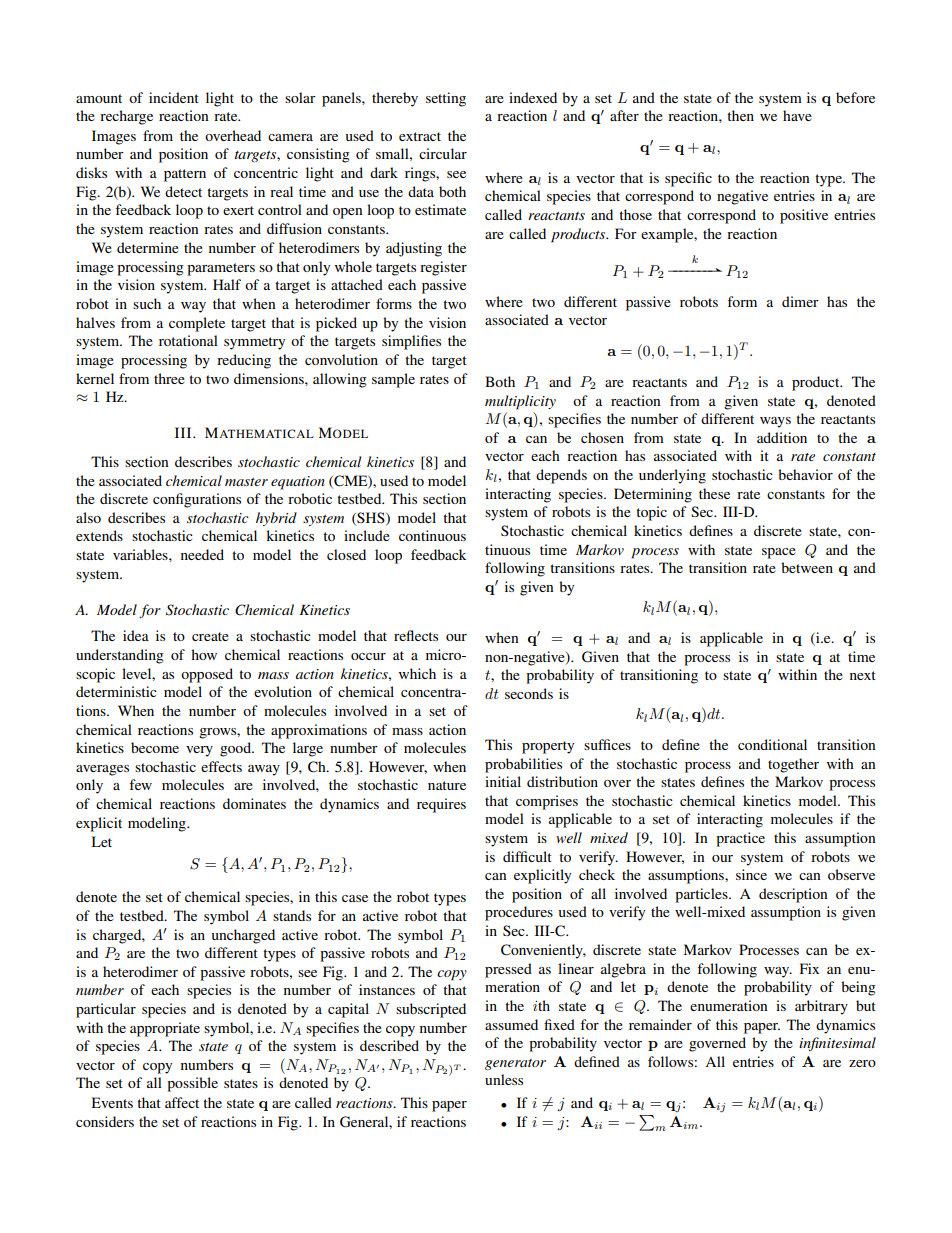 This screenshot has width=952, height=1233. Describe the element at coordinates (210, 636) in the screenshot. I see `create` at that location.
